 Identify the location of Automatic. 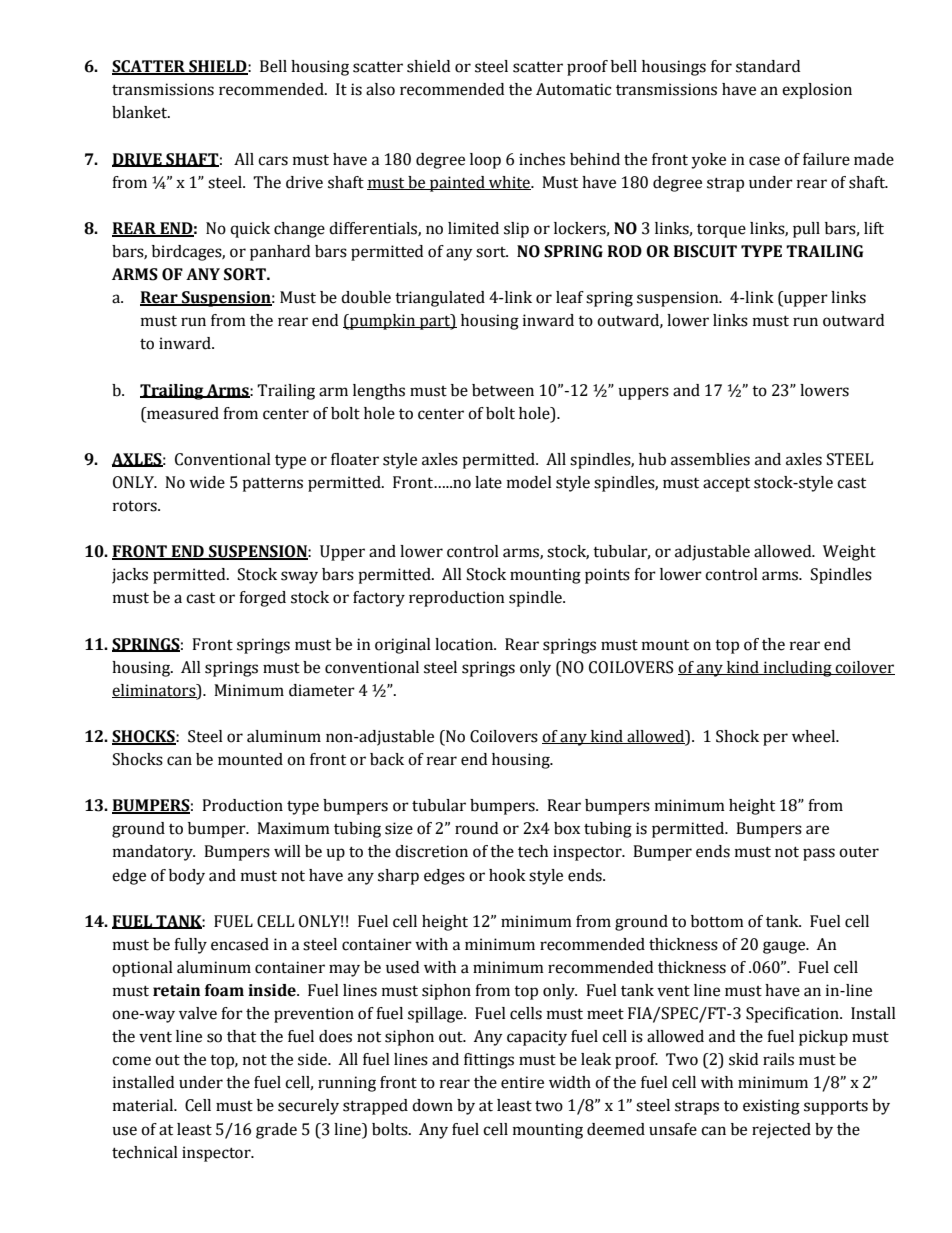
(573, 89).
